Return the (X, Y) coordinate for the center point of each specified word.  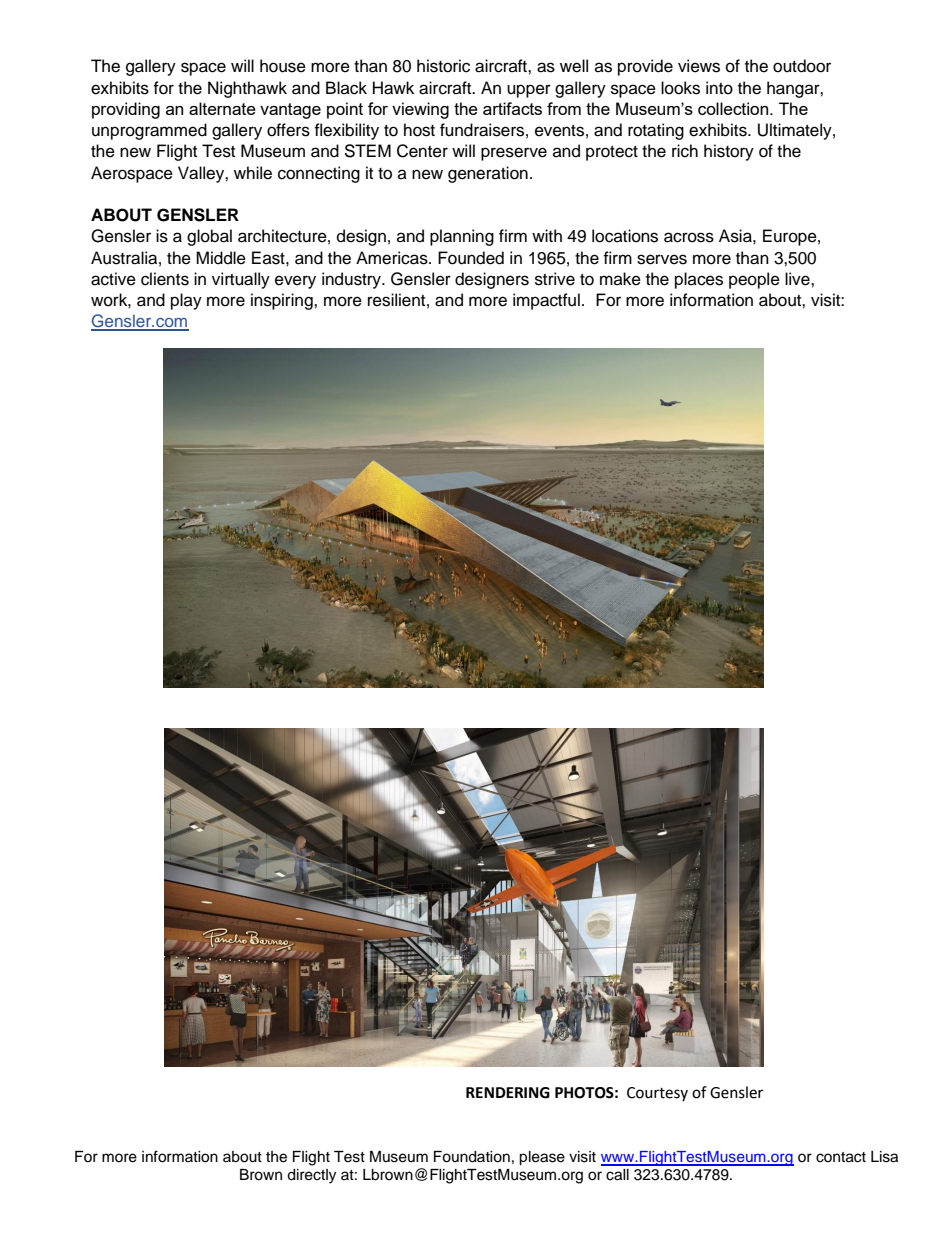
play (186, 301)
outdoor (802, 66)
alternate (222, 108)
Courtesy (657, 1094)
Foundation (472, 1157)
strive (555, 279)
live (798, 279)
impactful (546, 301)
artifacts (512, 108)
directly (311, 1176)
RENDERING (508, 1093)
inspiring (283, 301)
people (754, 280)
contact (841, 1157)
